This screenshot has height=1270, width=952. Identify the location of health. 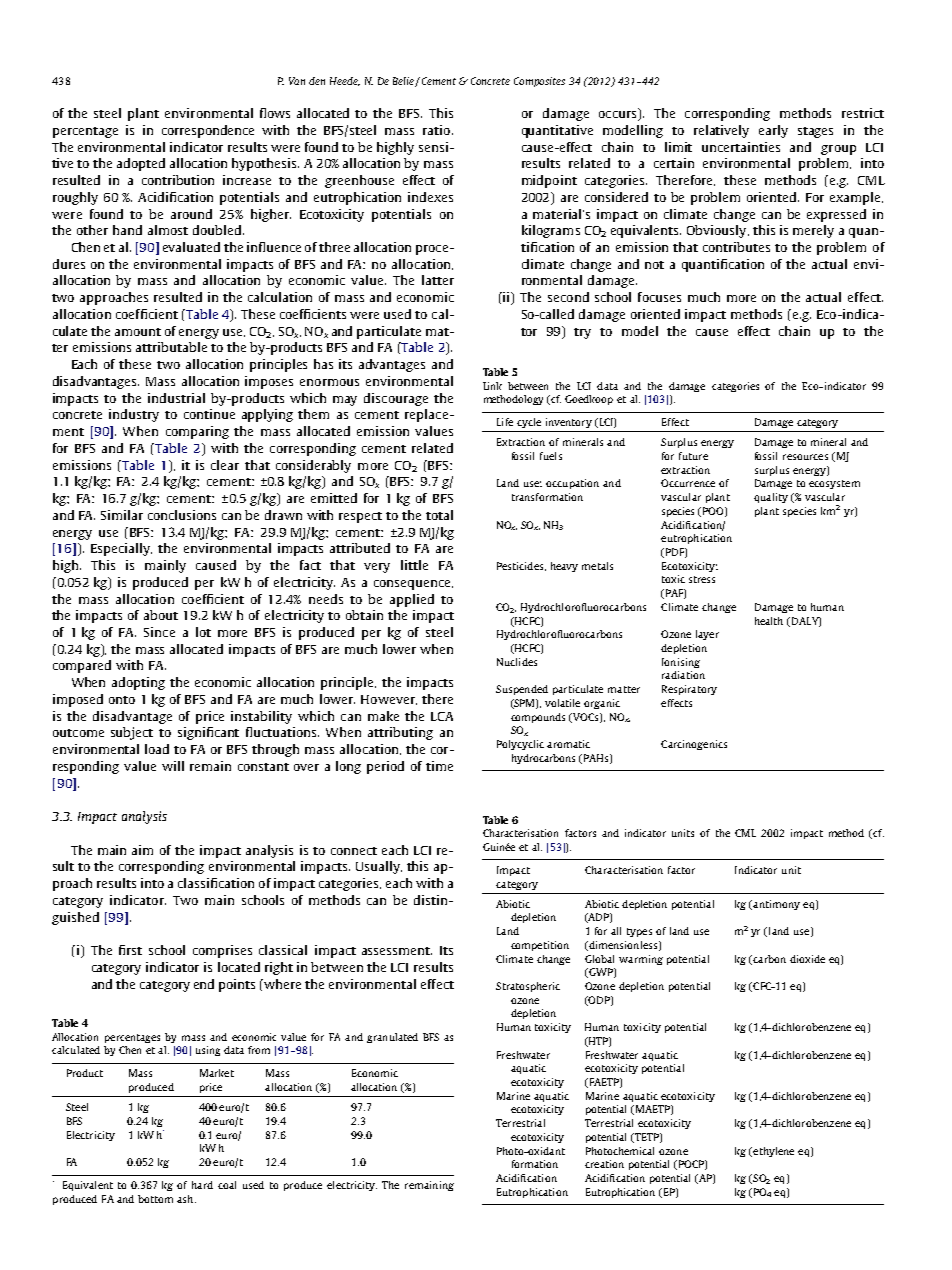
(769, 621).
